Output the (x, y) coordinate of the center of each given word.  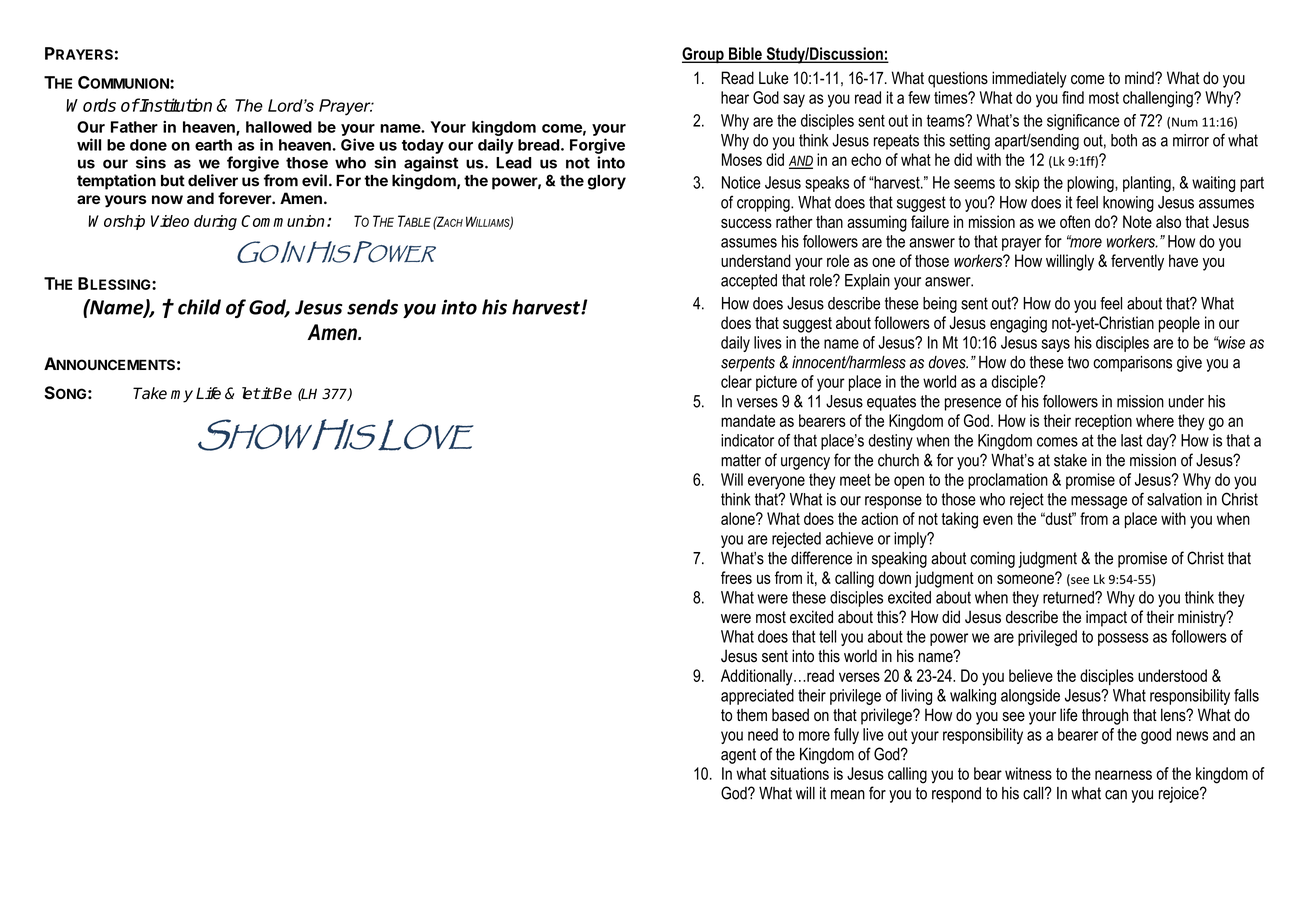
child (199, 307)
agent (738, 756)
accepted (749, 282)
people (1179, 324)
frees (736, 577)
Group (704, 55)
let (251, 393)
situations (799, 773)
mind (1140, 78)
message (1099, 502)
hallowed (279, 127)
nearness (1123, 775)
